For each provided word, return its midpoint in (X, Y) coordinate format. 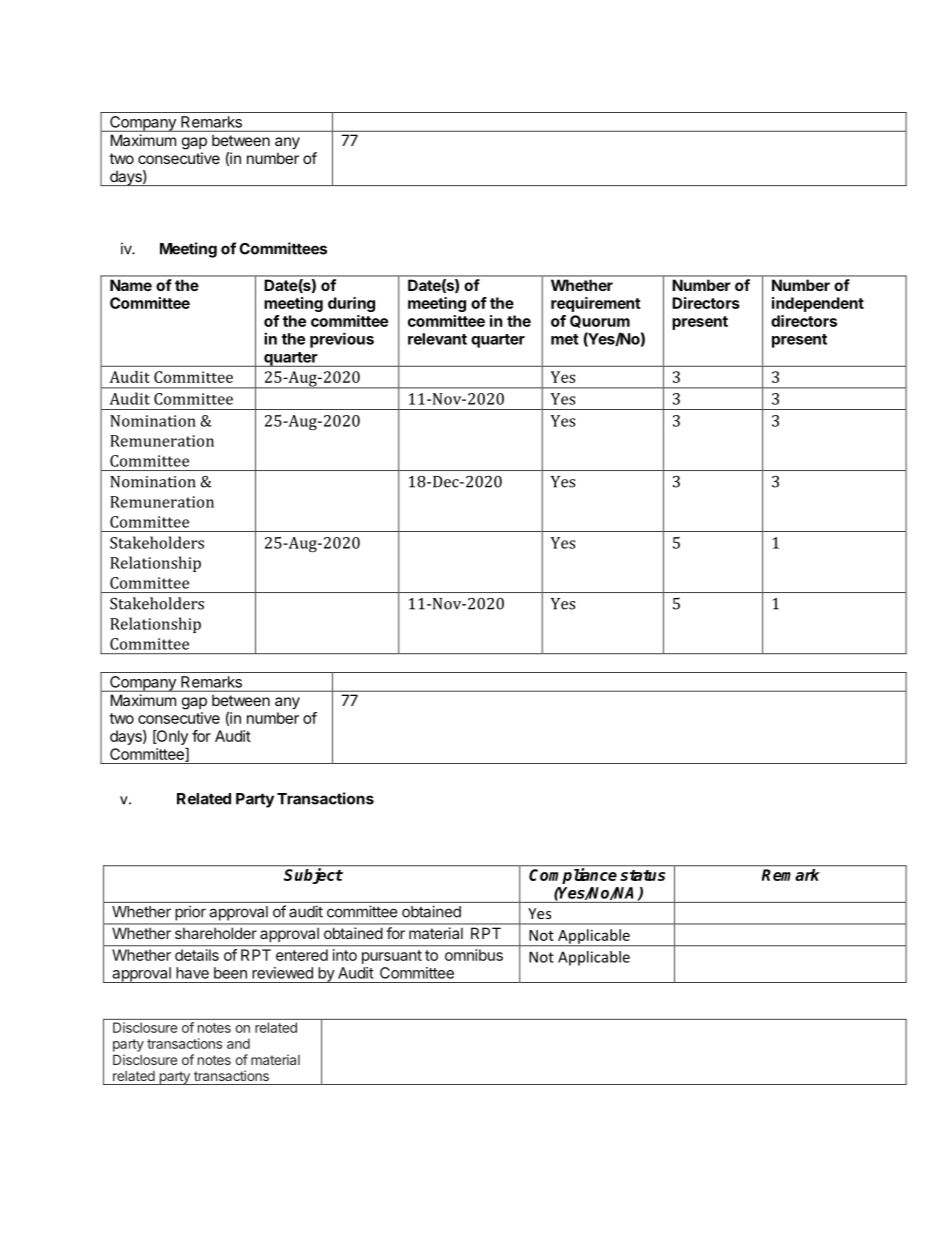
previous (342, 340)
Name (131, 285)
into (345, 955)
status (642, 875)
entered (302, 955)
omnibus (474, 955)
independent (818, 304)
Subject (313, 876)
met (565, 339)
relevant (437, 339)
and (238, 1043)
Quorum (600, 321)
